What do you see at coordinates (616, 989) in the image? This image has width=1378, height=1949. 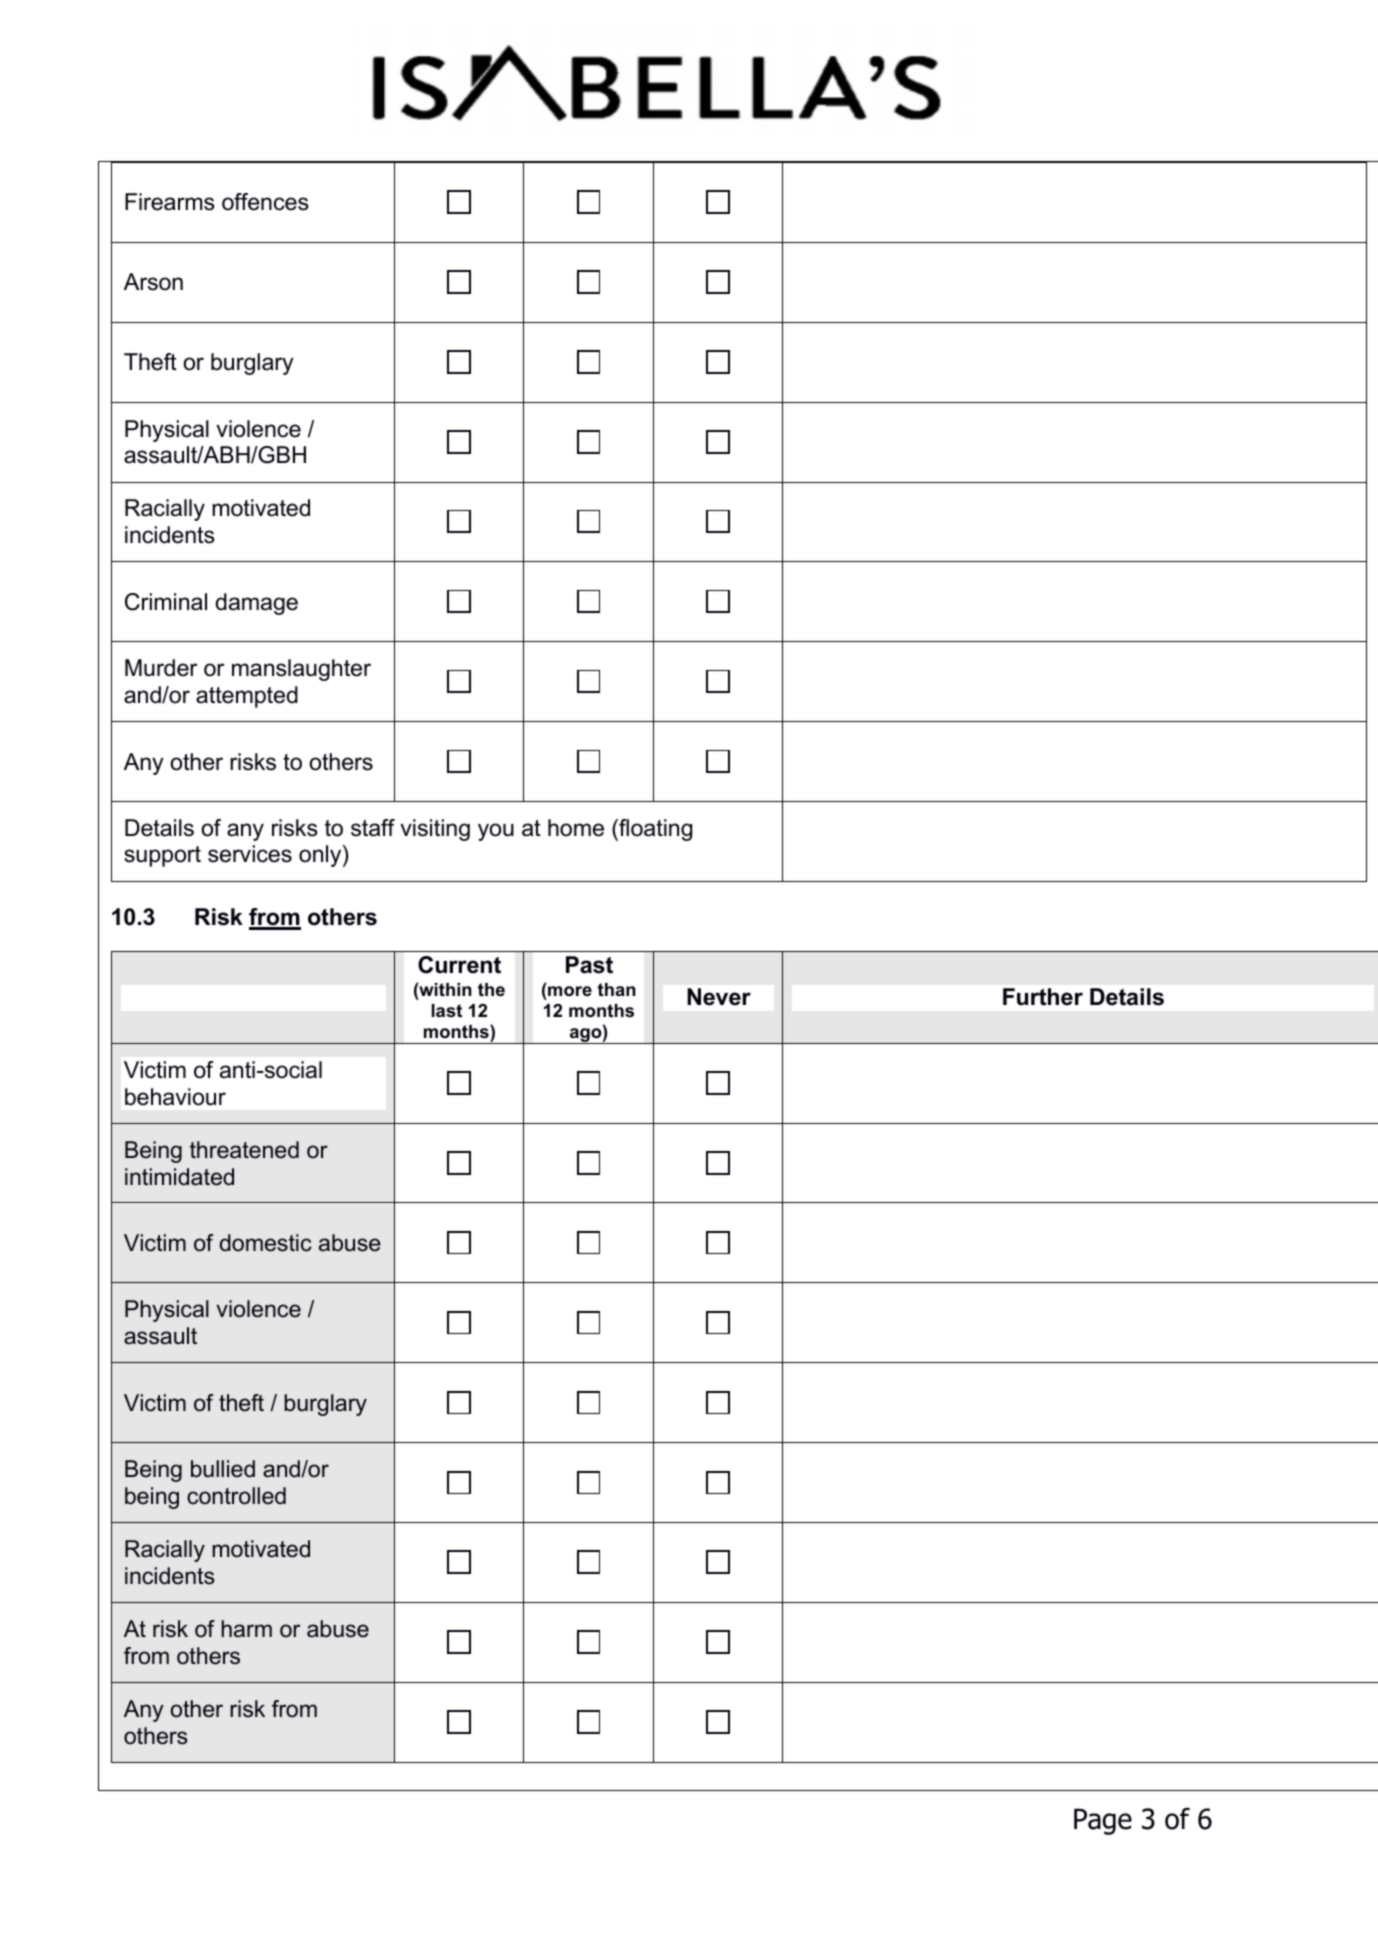 I see `than` at bounding box center [616, 989].
